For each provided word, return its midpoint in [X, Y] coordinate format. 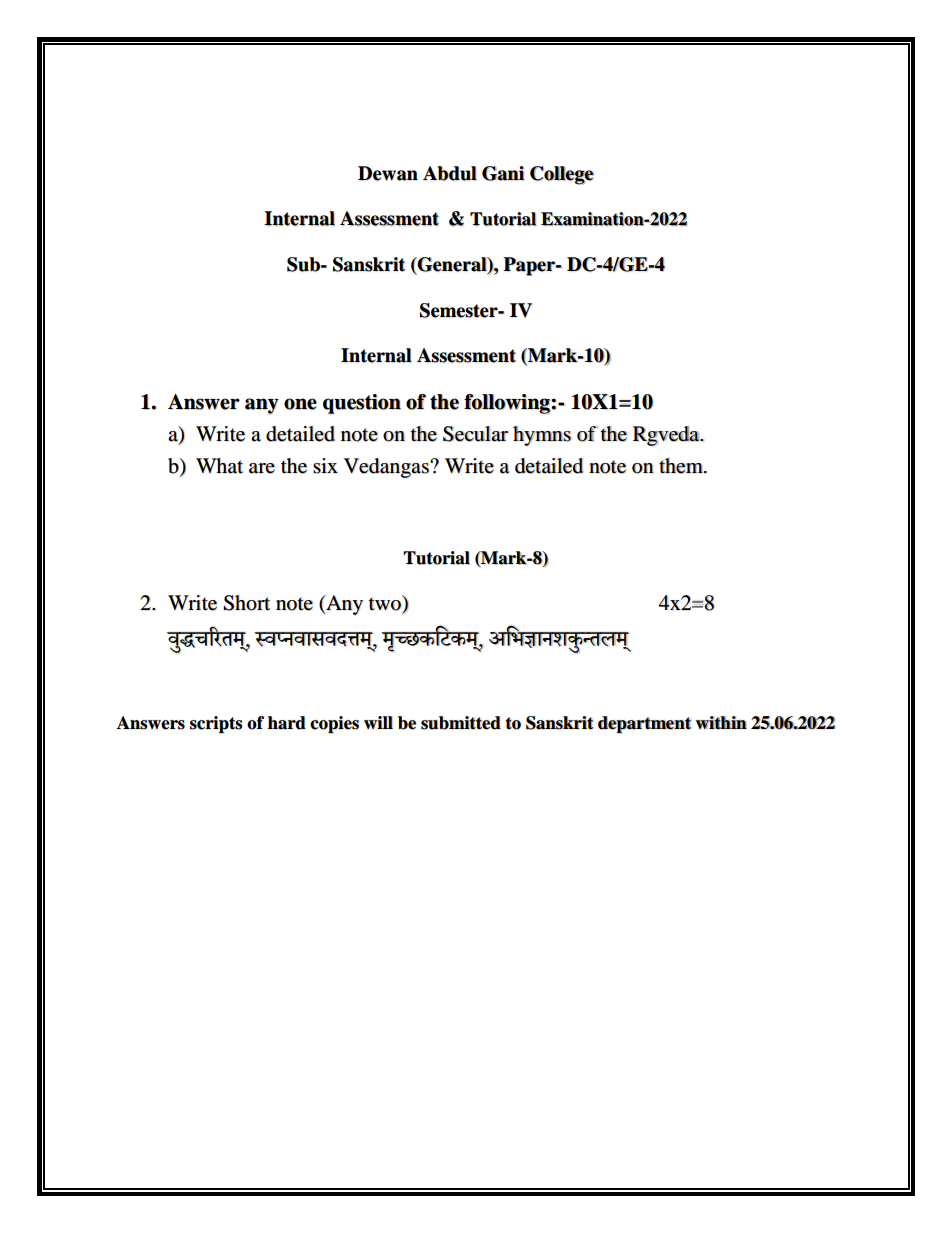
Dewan [388, 173]
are [262, 468]
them [682, 466]
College [562, 175]
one [300, 404]
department [644, 724]
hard [287, 723]
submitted [461, 723]
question [362, 404]
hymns [542, 436]
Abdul [450, 173]
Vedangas [387, 468]
